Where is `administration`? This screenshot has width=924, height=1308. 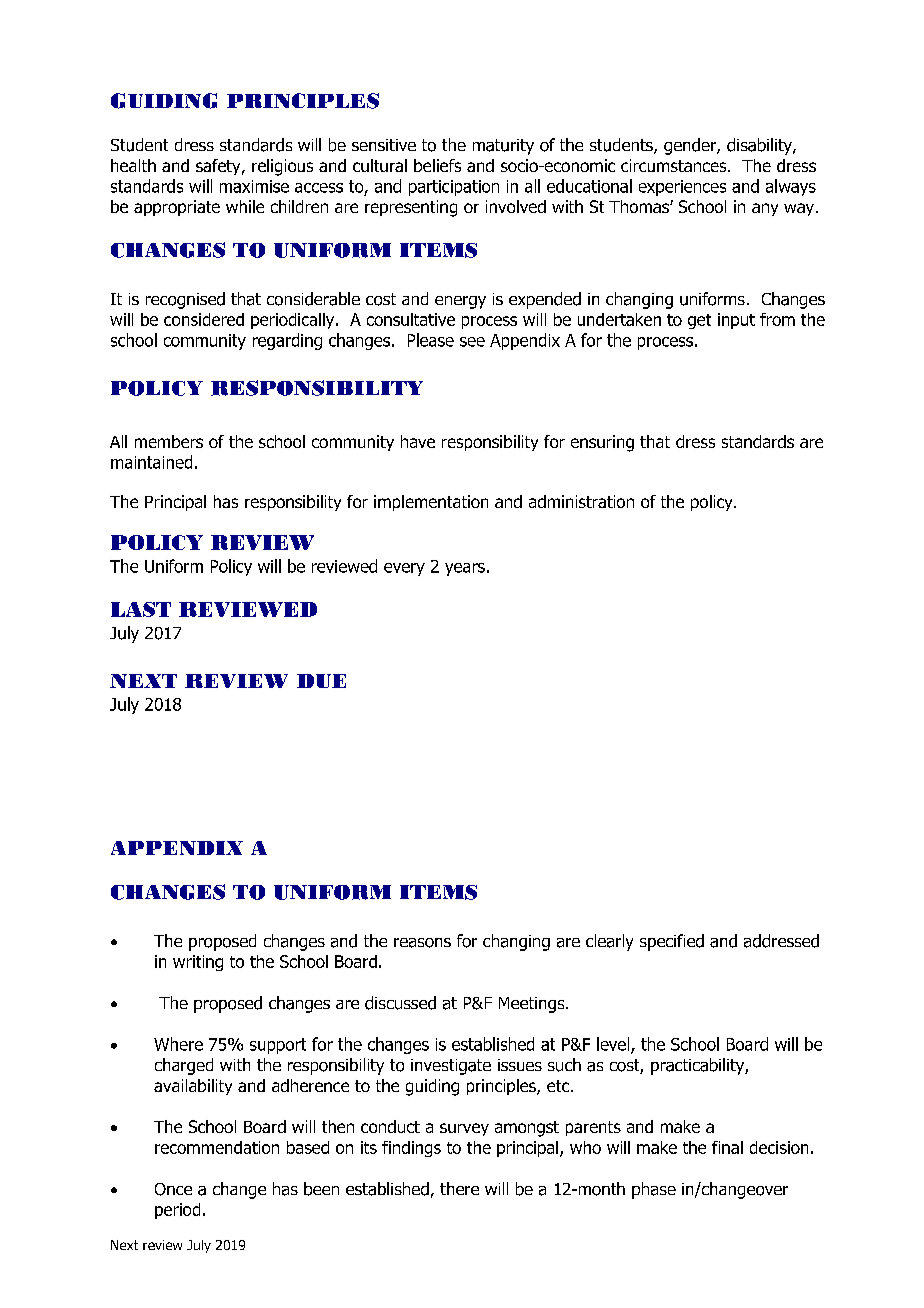 administration is located at coordinates (581, 501).
